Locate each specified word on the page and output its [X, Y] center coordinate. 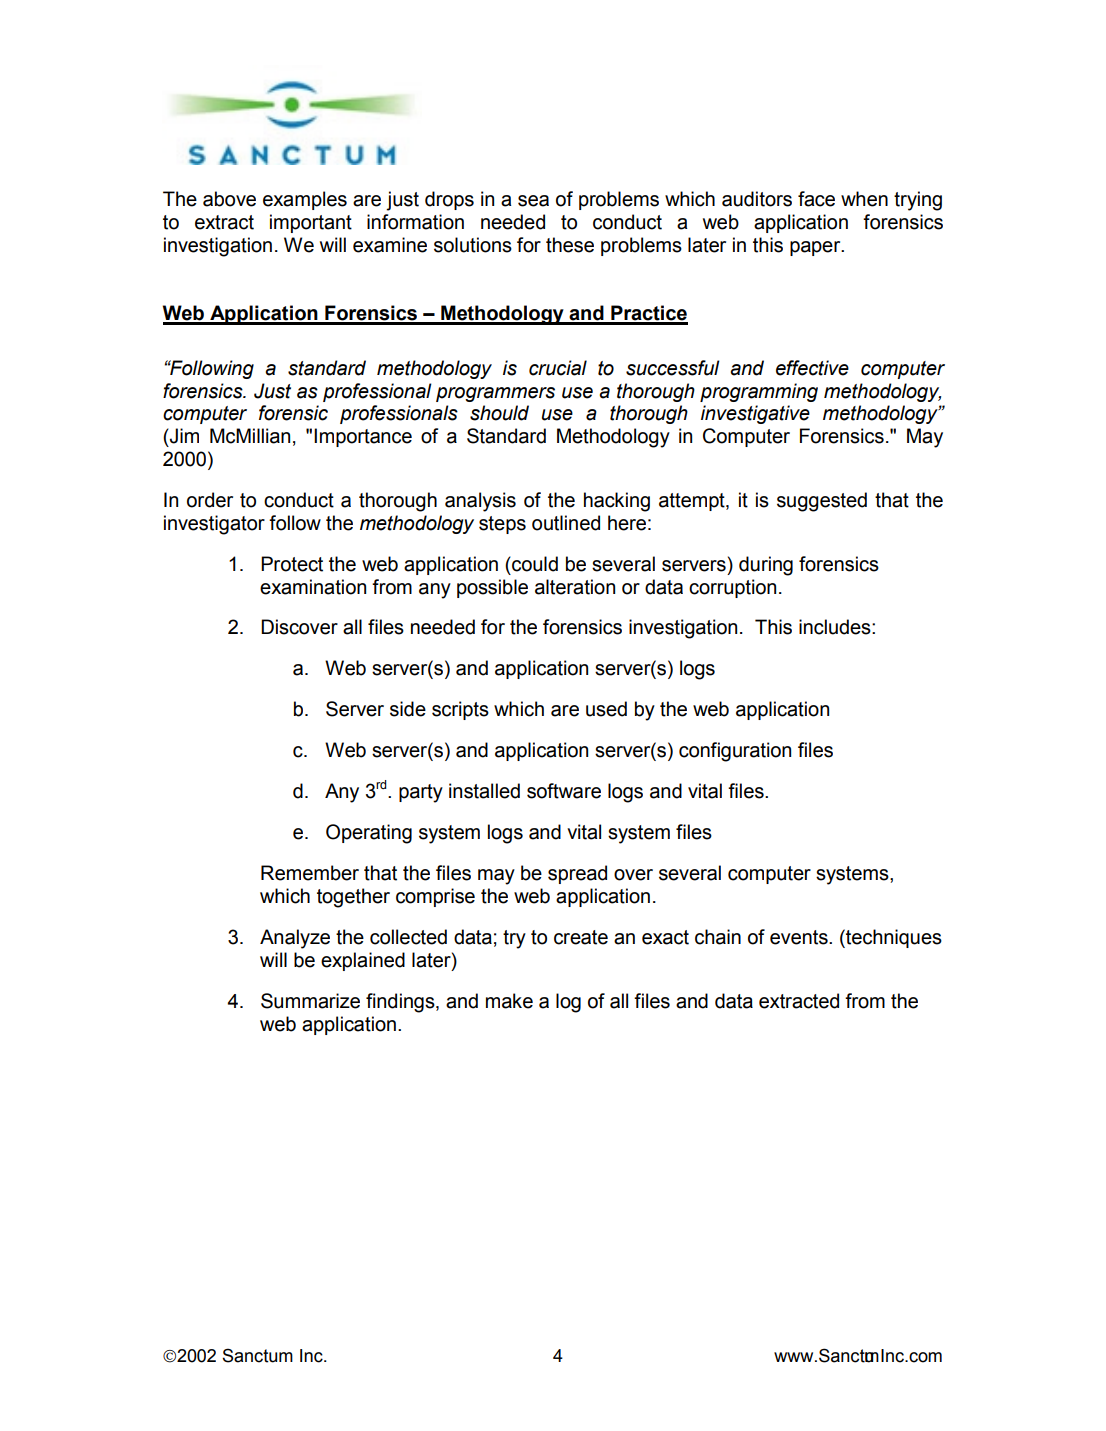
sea [533, 201]
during [766, 566]
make [509, 1001]
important [311, 223]
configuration [735, 752]
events [800, 937]
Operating [369, 834]
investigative [755, 414]
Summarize [310, 1001]
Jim [183, 436]
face [816, 199]
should [499, 413]
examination [313, 587]
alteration [575, 587]
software [564, 791]
